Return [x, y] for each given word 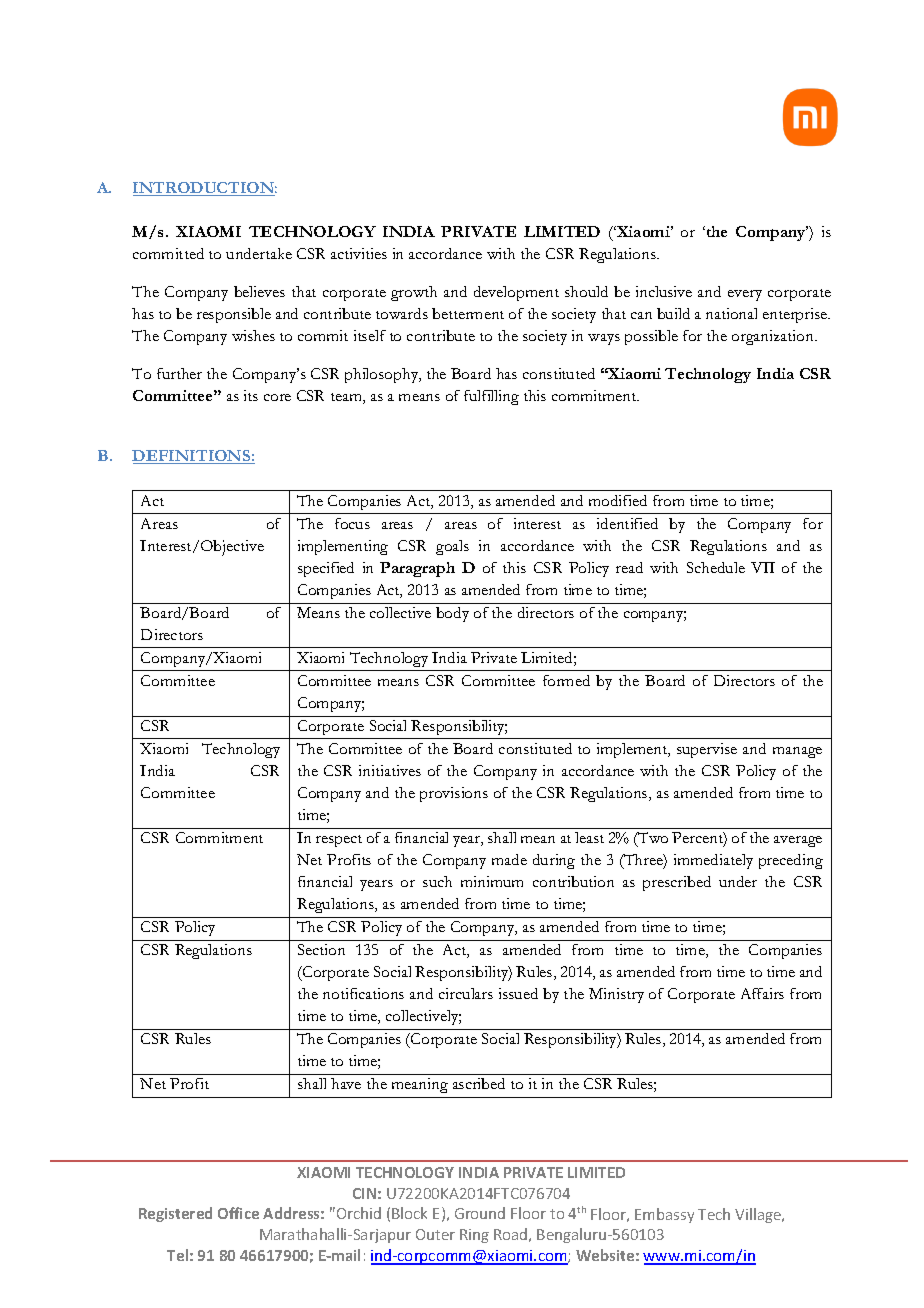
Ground [480, 1213]
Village [759, 1215]
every [745, 295]
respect [339, 841]
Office [238, 1213]
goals [452, 547]
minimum [492, 881]
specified [326, 569]
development [516, 293]
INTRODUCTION [205, 189]
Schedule [716, 567]
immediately [713, 861]
